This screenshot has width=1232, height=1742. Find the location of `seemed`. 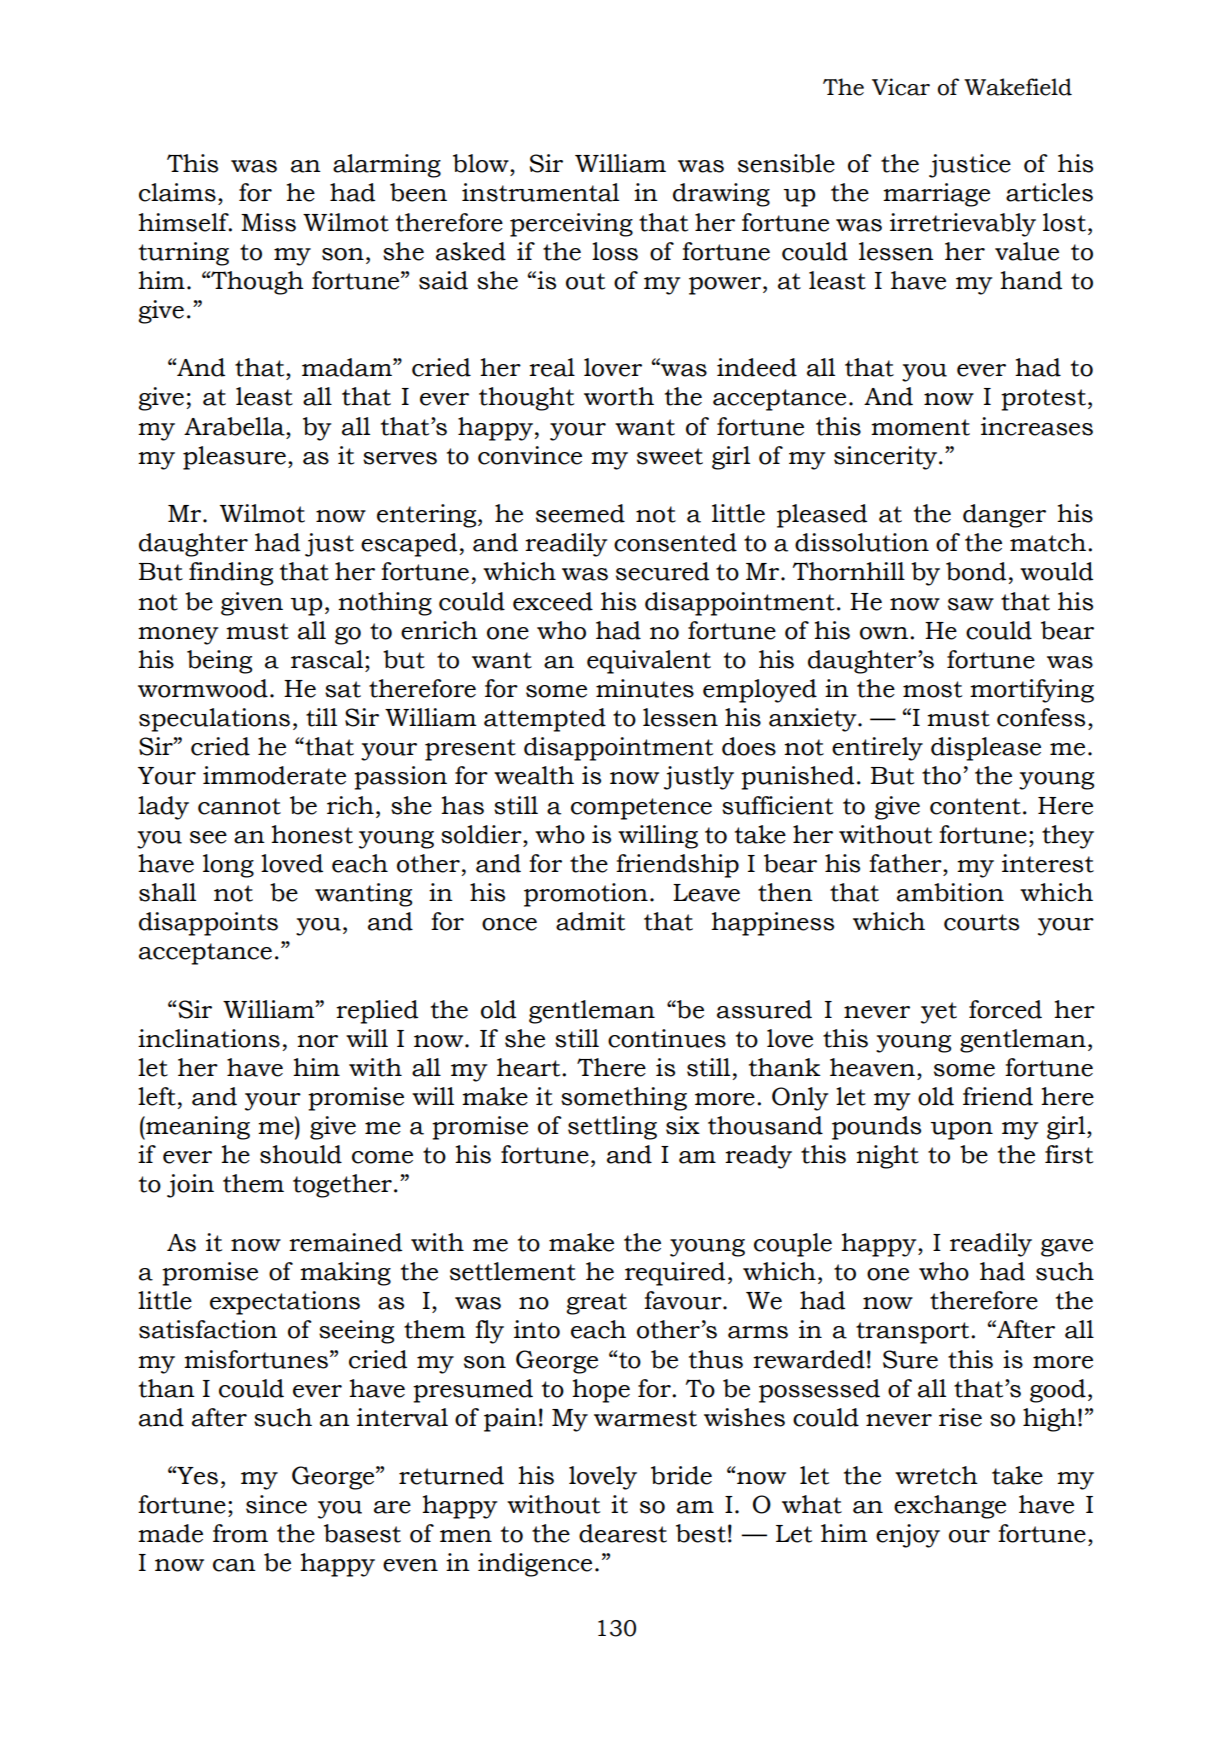

seemed is located at coordinates (580, 513).
